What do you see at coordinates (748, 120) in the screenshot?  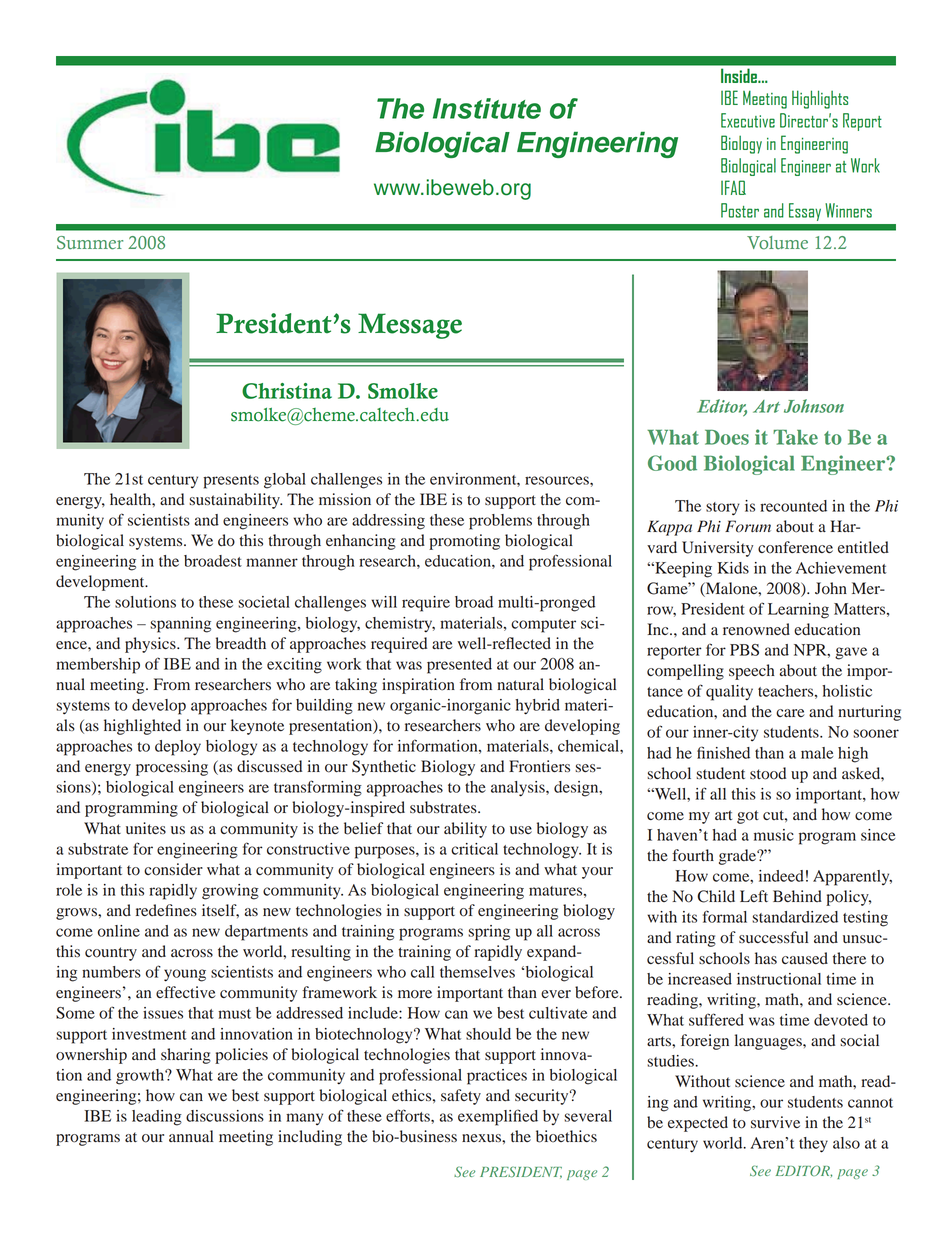 I see `Executive` at bounding box center [748, 120].
